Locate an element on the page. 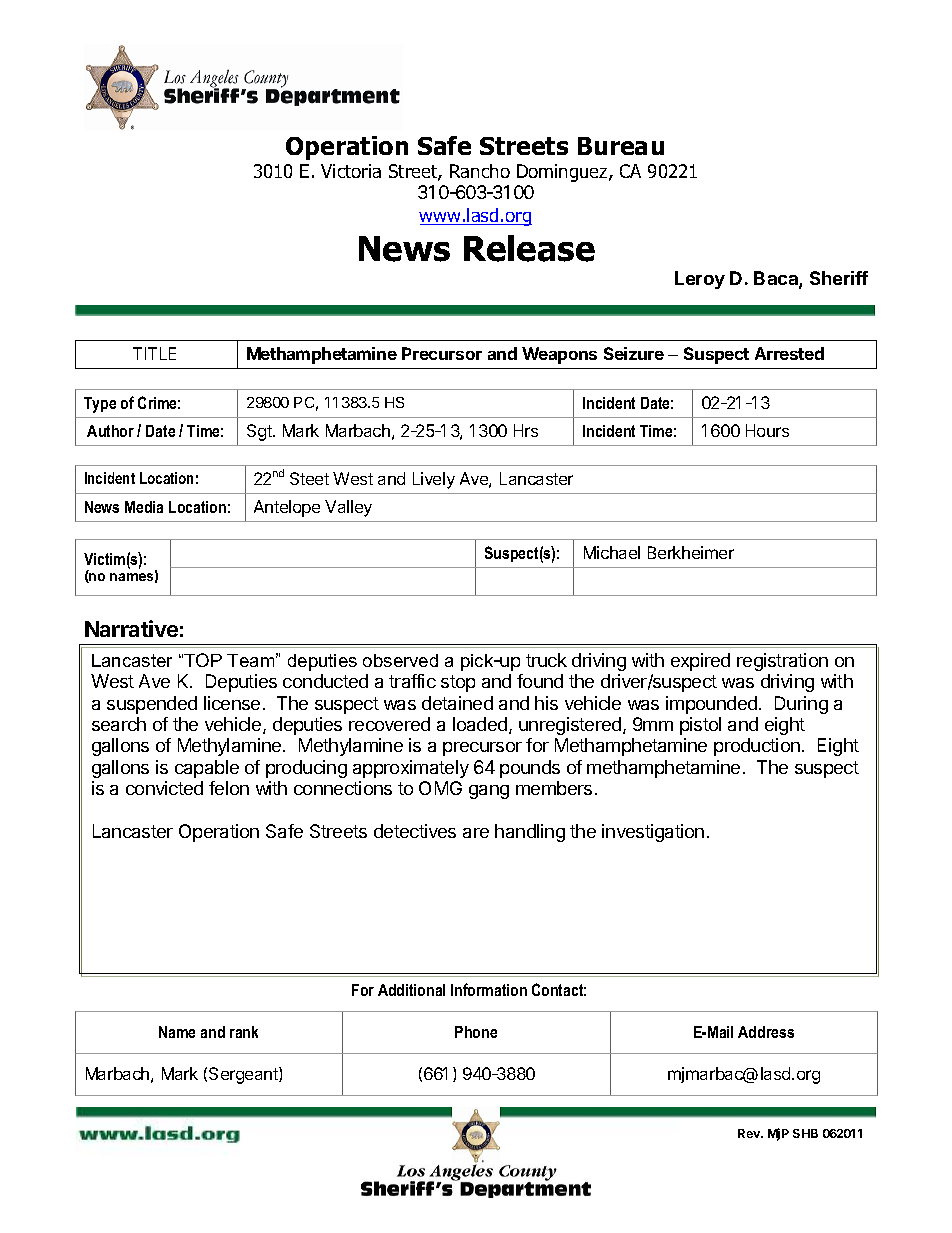 The image size is (952, 1233). registration is located at coordinates (782, 662).
